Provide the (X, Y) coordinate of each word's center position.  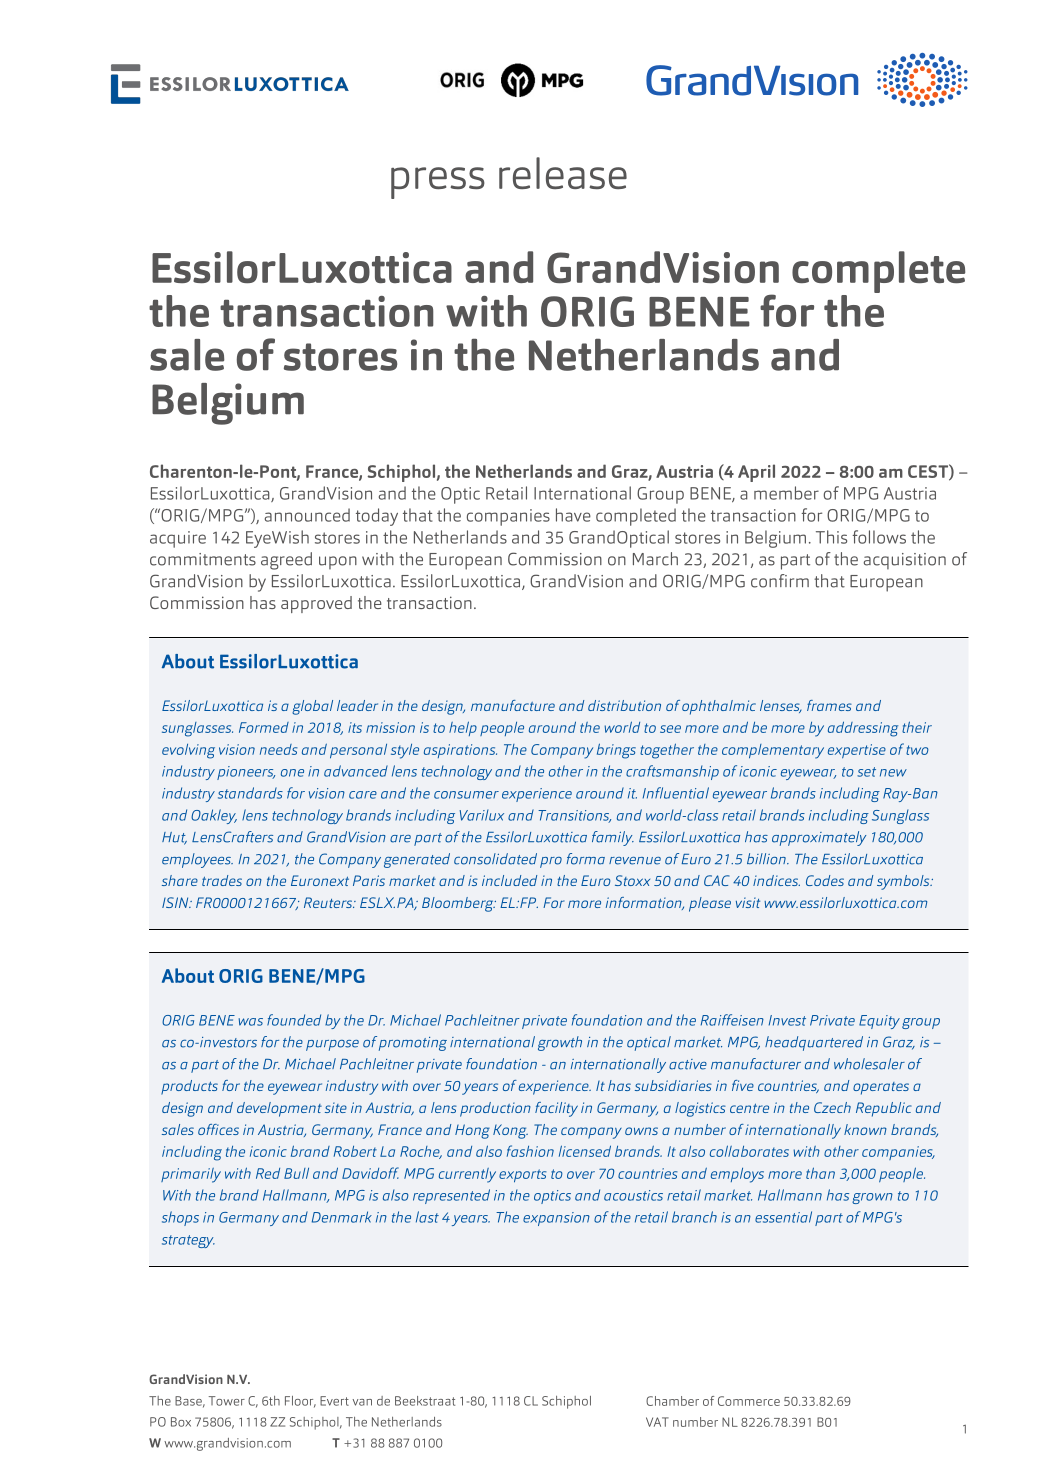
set (866, 772)
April (756, 473)
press (438, 183)
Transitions (574, 816)
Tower (227, 1401)
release (563, 173)
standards (250, 793)
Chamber (672, 1401)
